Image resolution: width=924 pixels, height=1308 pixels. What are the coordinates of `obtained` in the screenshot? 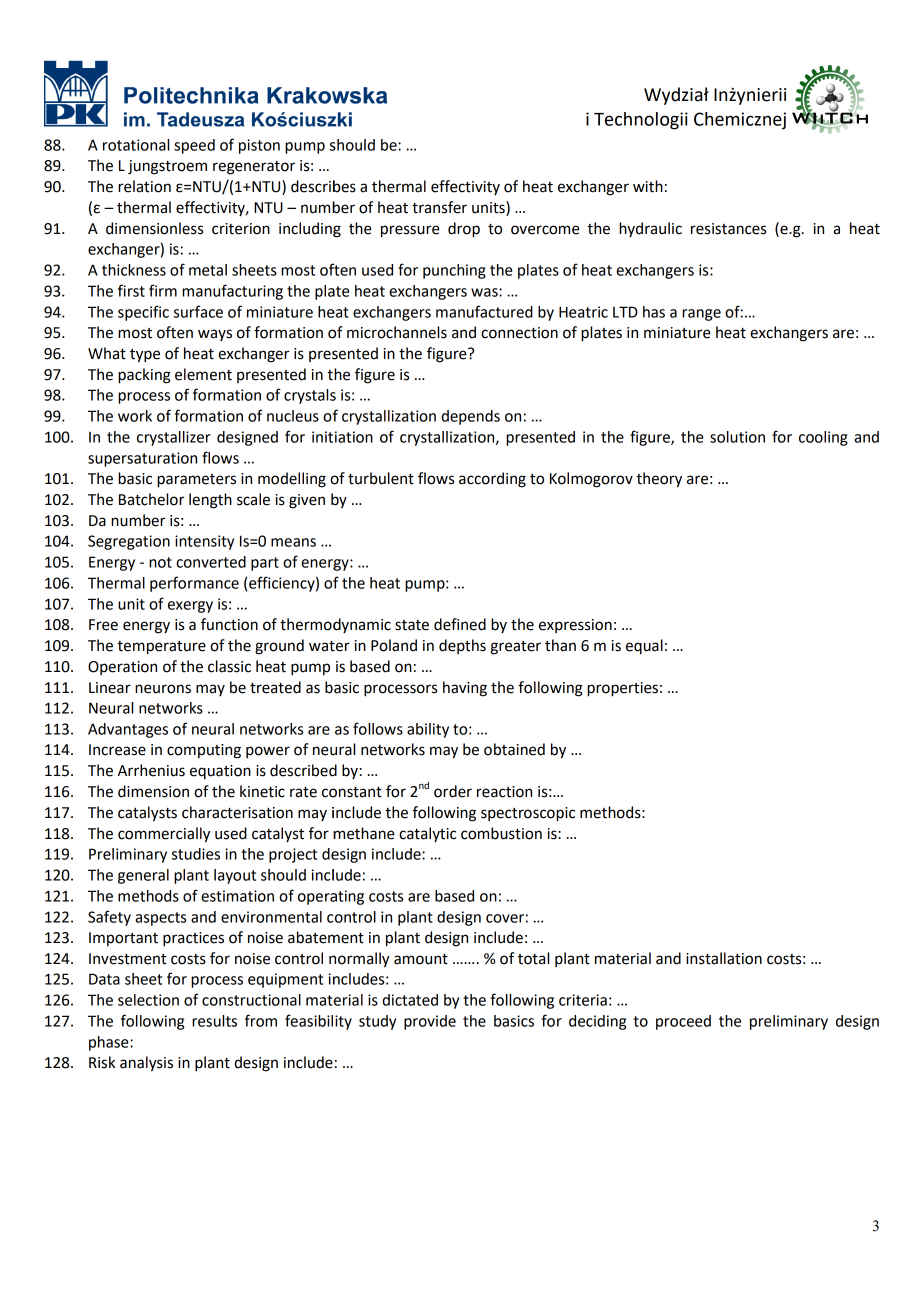 It's located at (514, 749).
